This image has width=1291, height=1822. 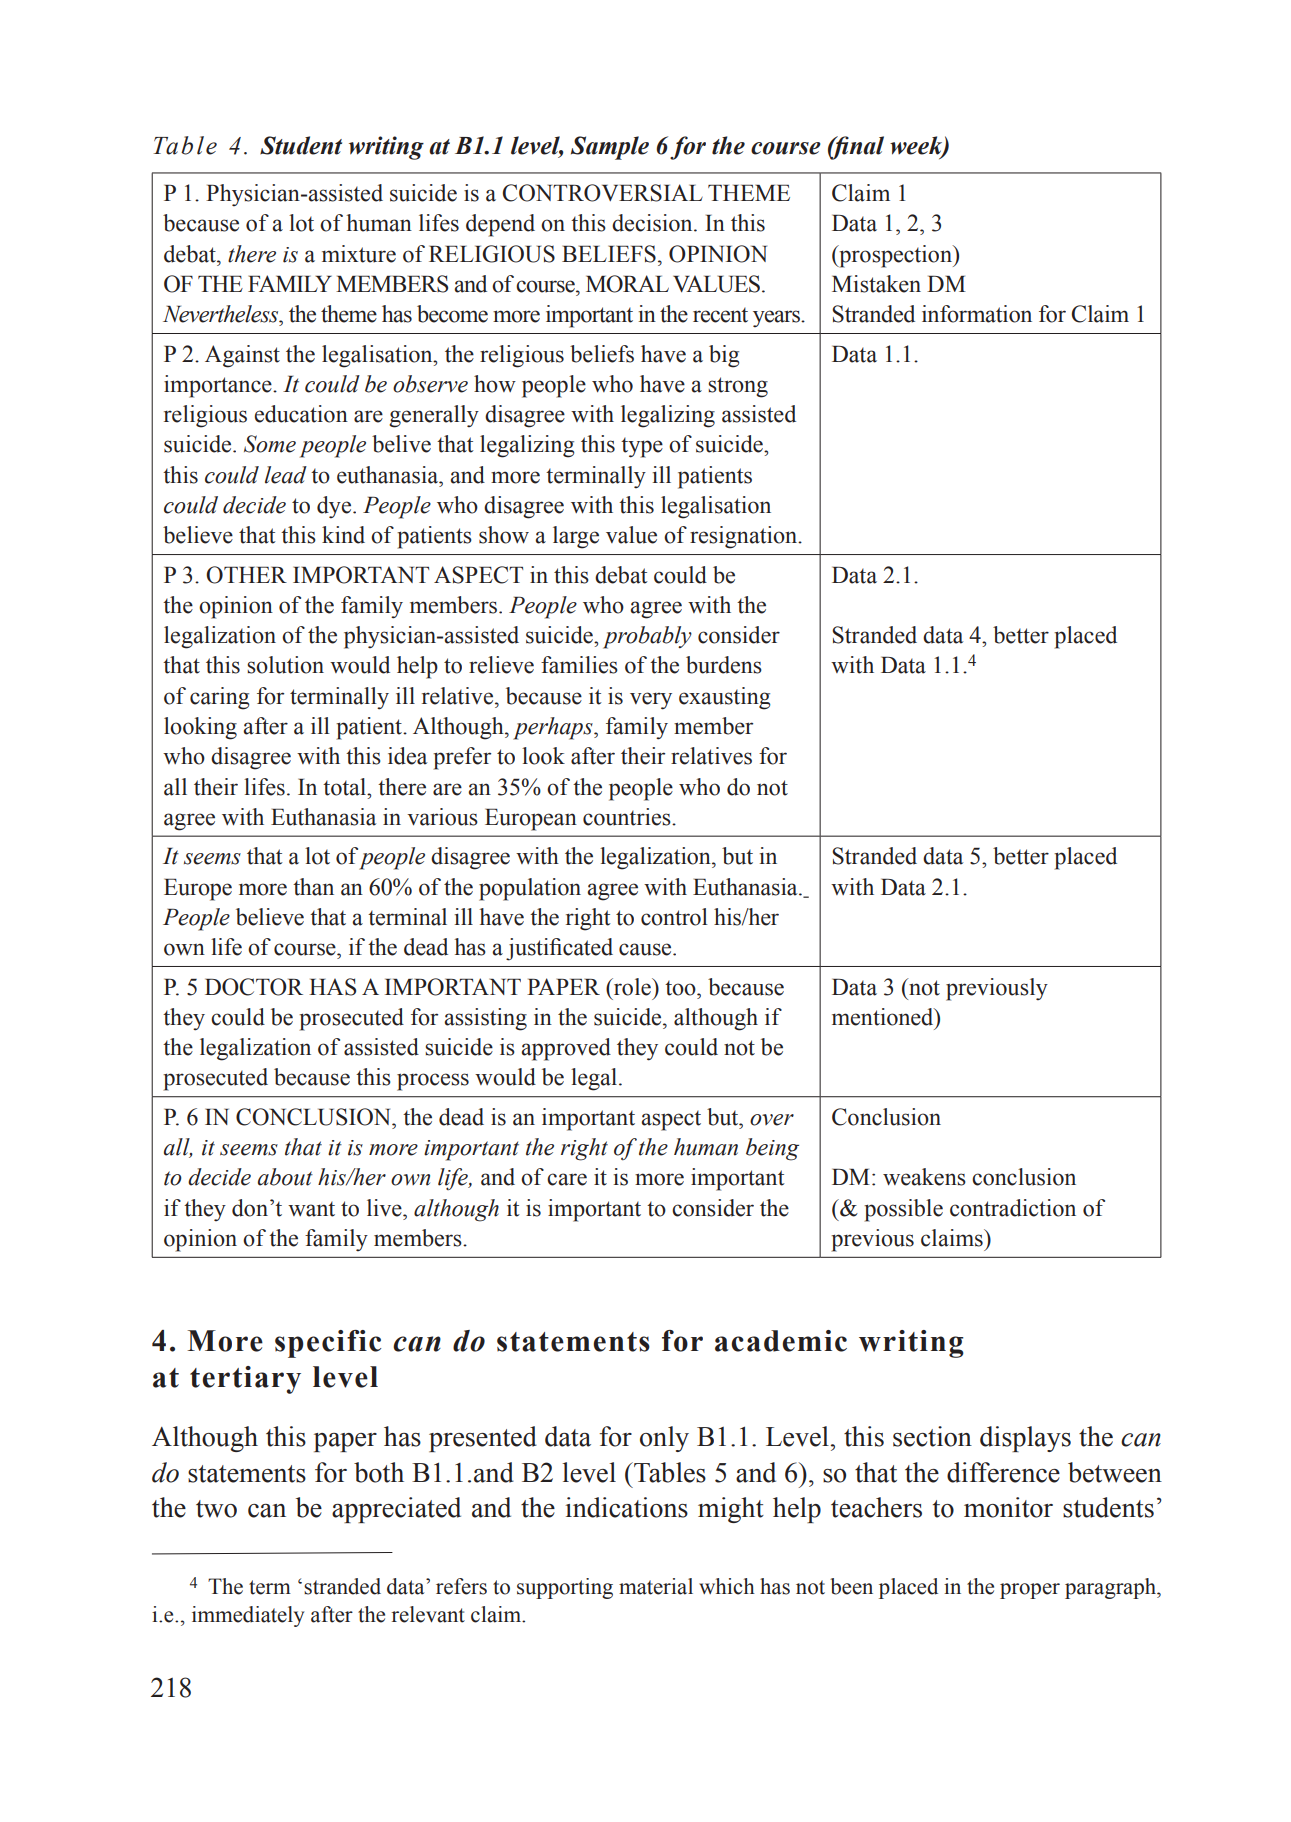 What do you see at coordinates (248, 1616) in the image?
I see `immediately` at bounding box center [248, 1616].
